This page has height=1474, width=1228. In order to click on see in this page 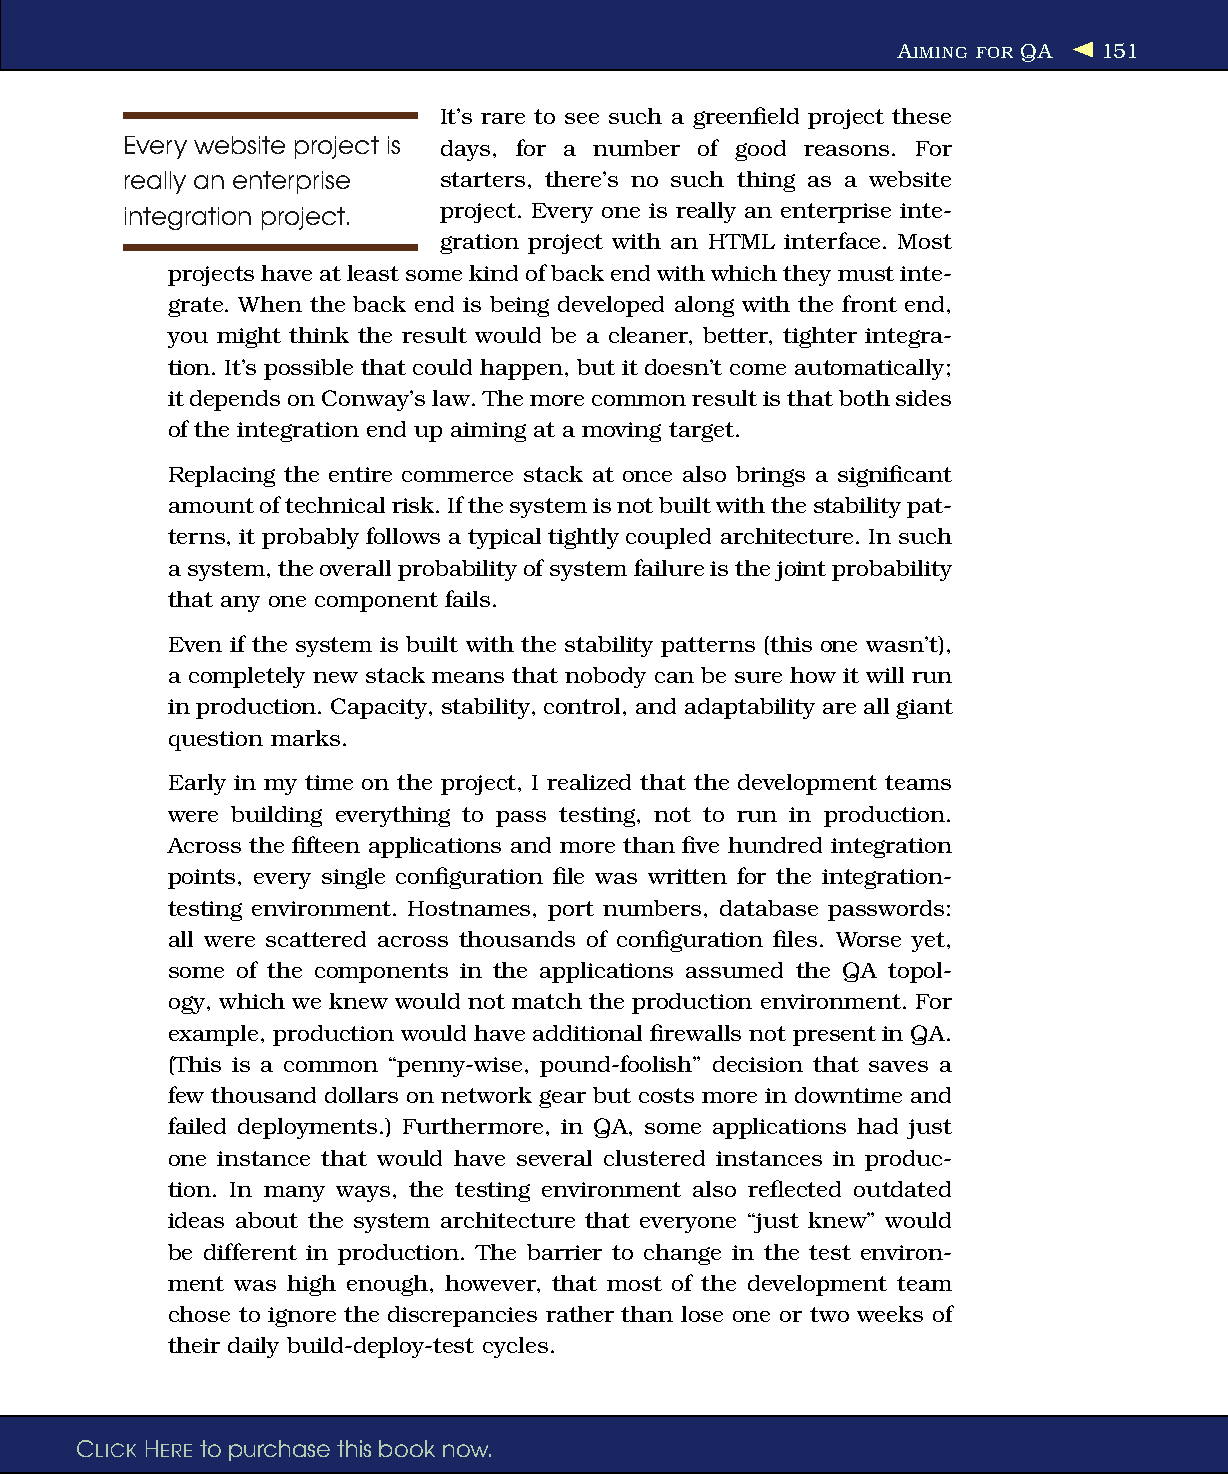, I will do `click(582, 118)`.
